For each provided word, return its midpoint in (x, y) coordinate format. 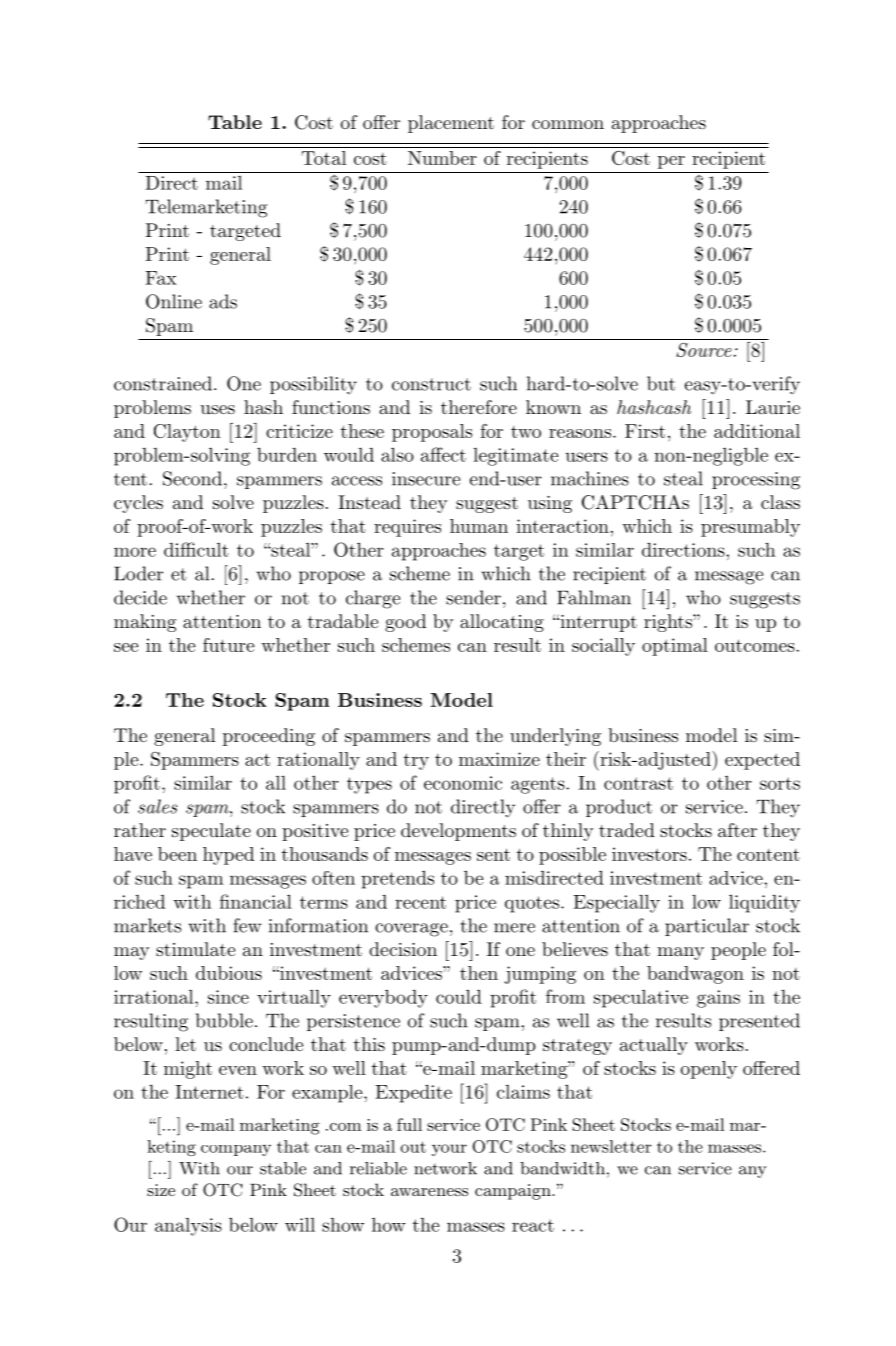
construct (431, 384)
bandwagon (695, 975)
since (228, 997)
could (459, 996)
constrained (163, 383)
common (568, 124)
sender (473, 597)
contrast (638, 783)
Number (442, 158)
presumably (750, 528)
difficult (196, 549)
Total (323, 158)
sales (157, 806)
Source (704, 350)
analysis (188, 1227)
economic (463, 783)
